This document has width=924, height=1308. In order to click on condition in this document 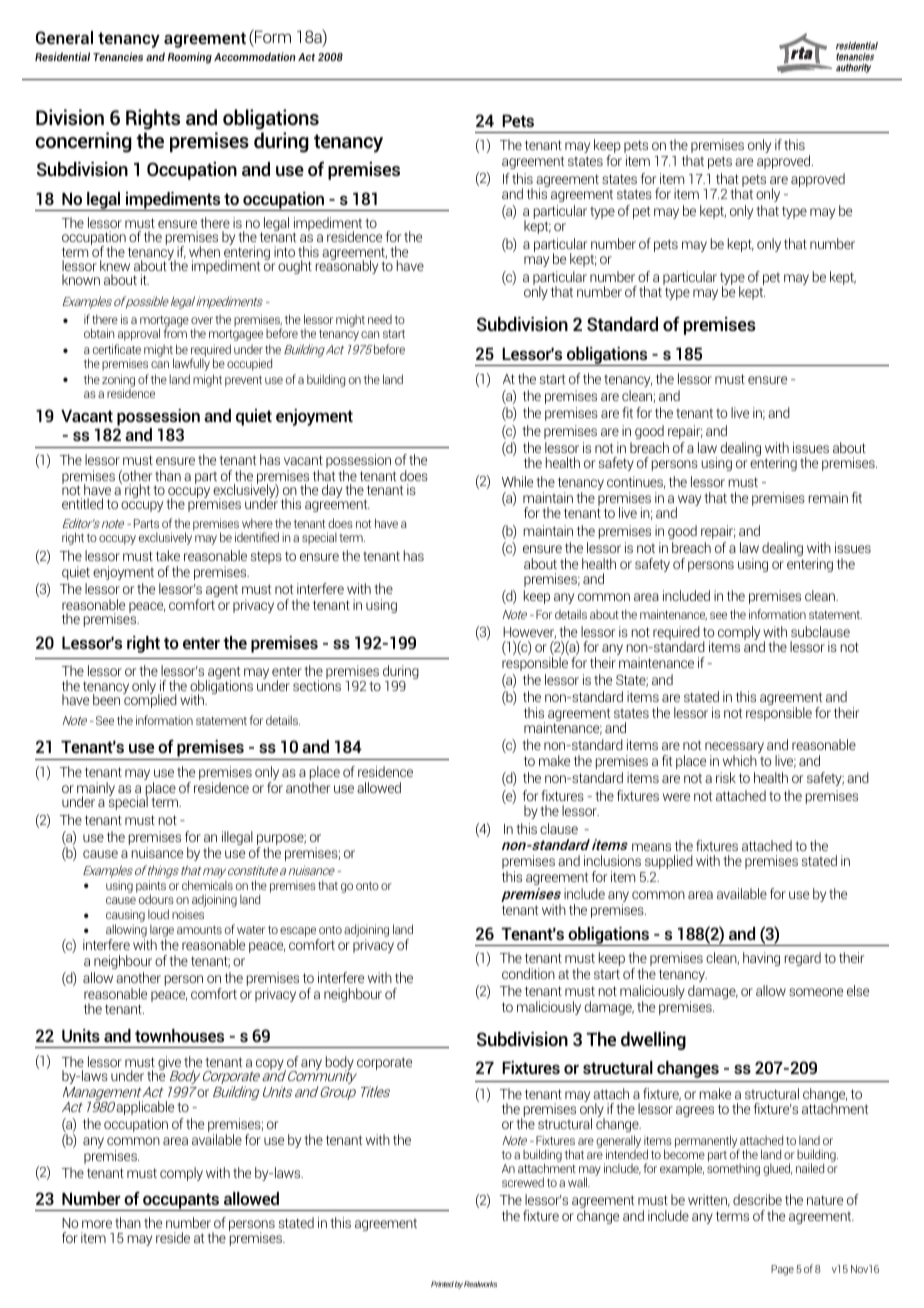, I will do `click(528, 973)`.
